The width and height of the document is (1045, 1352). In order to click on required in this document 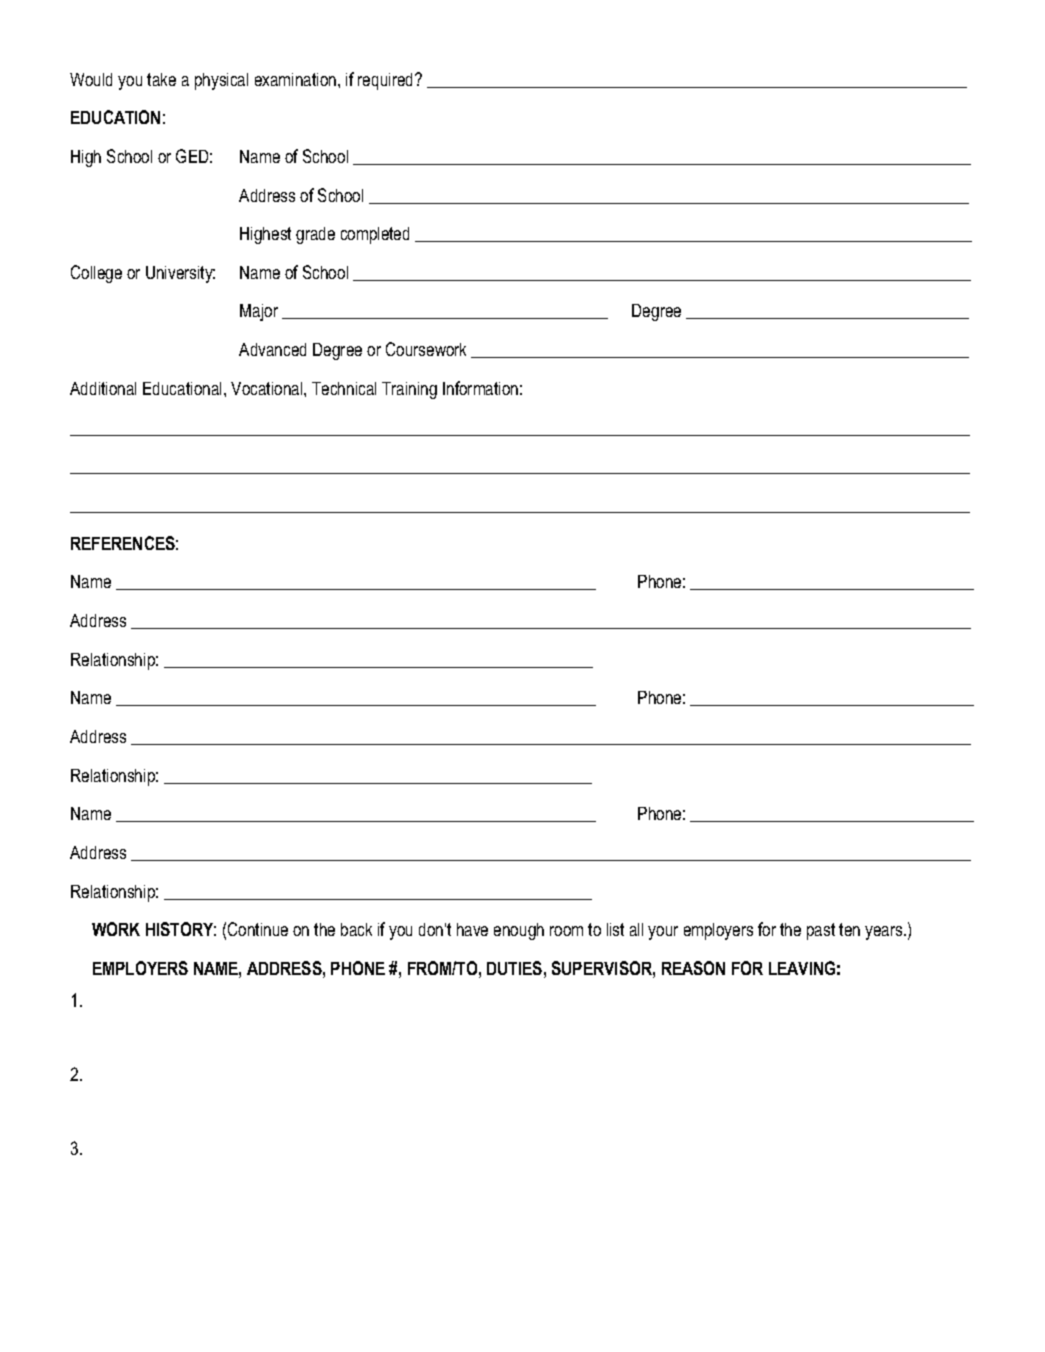, I will do `click(387, 81)`.
